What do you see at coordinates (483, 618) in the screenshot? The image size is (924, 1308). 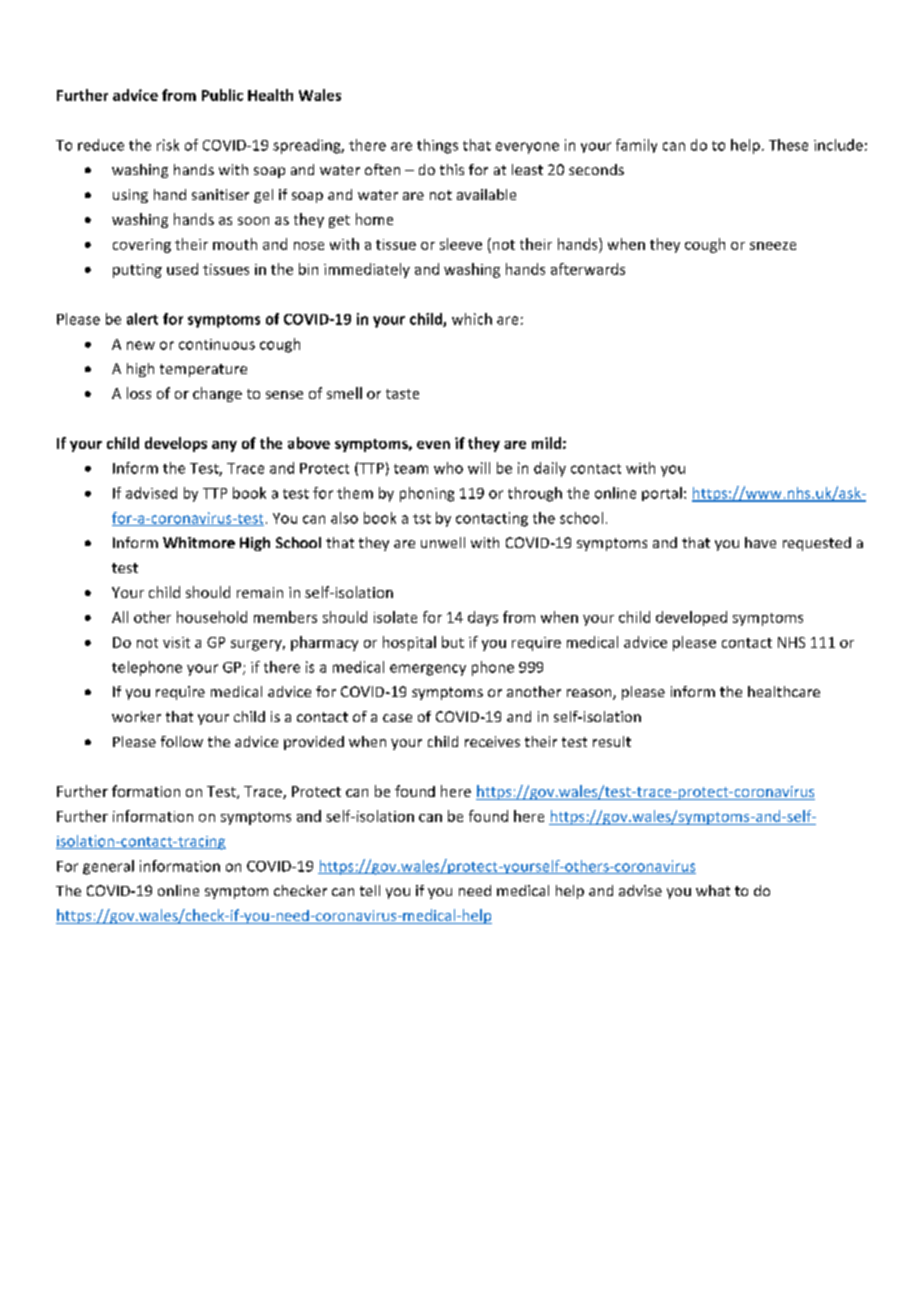 I see `days` at bounding box center [483, 618].
